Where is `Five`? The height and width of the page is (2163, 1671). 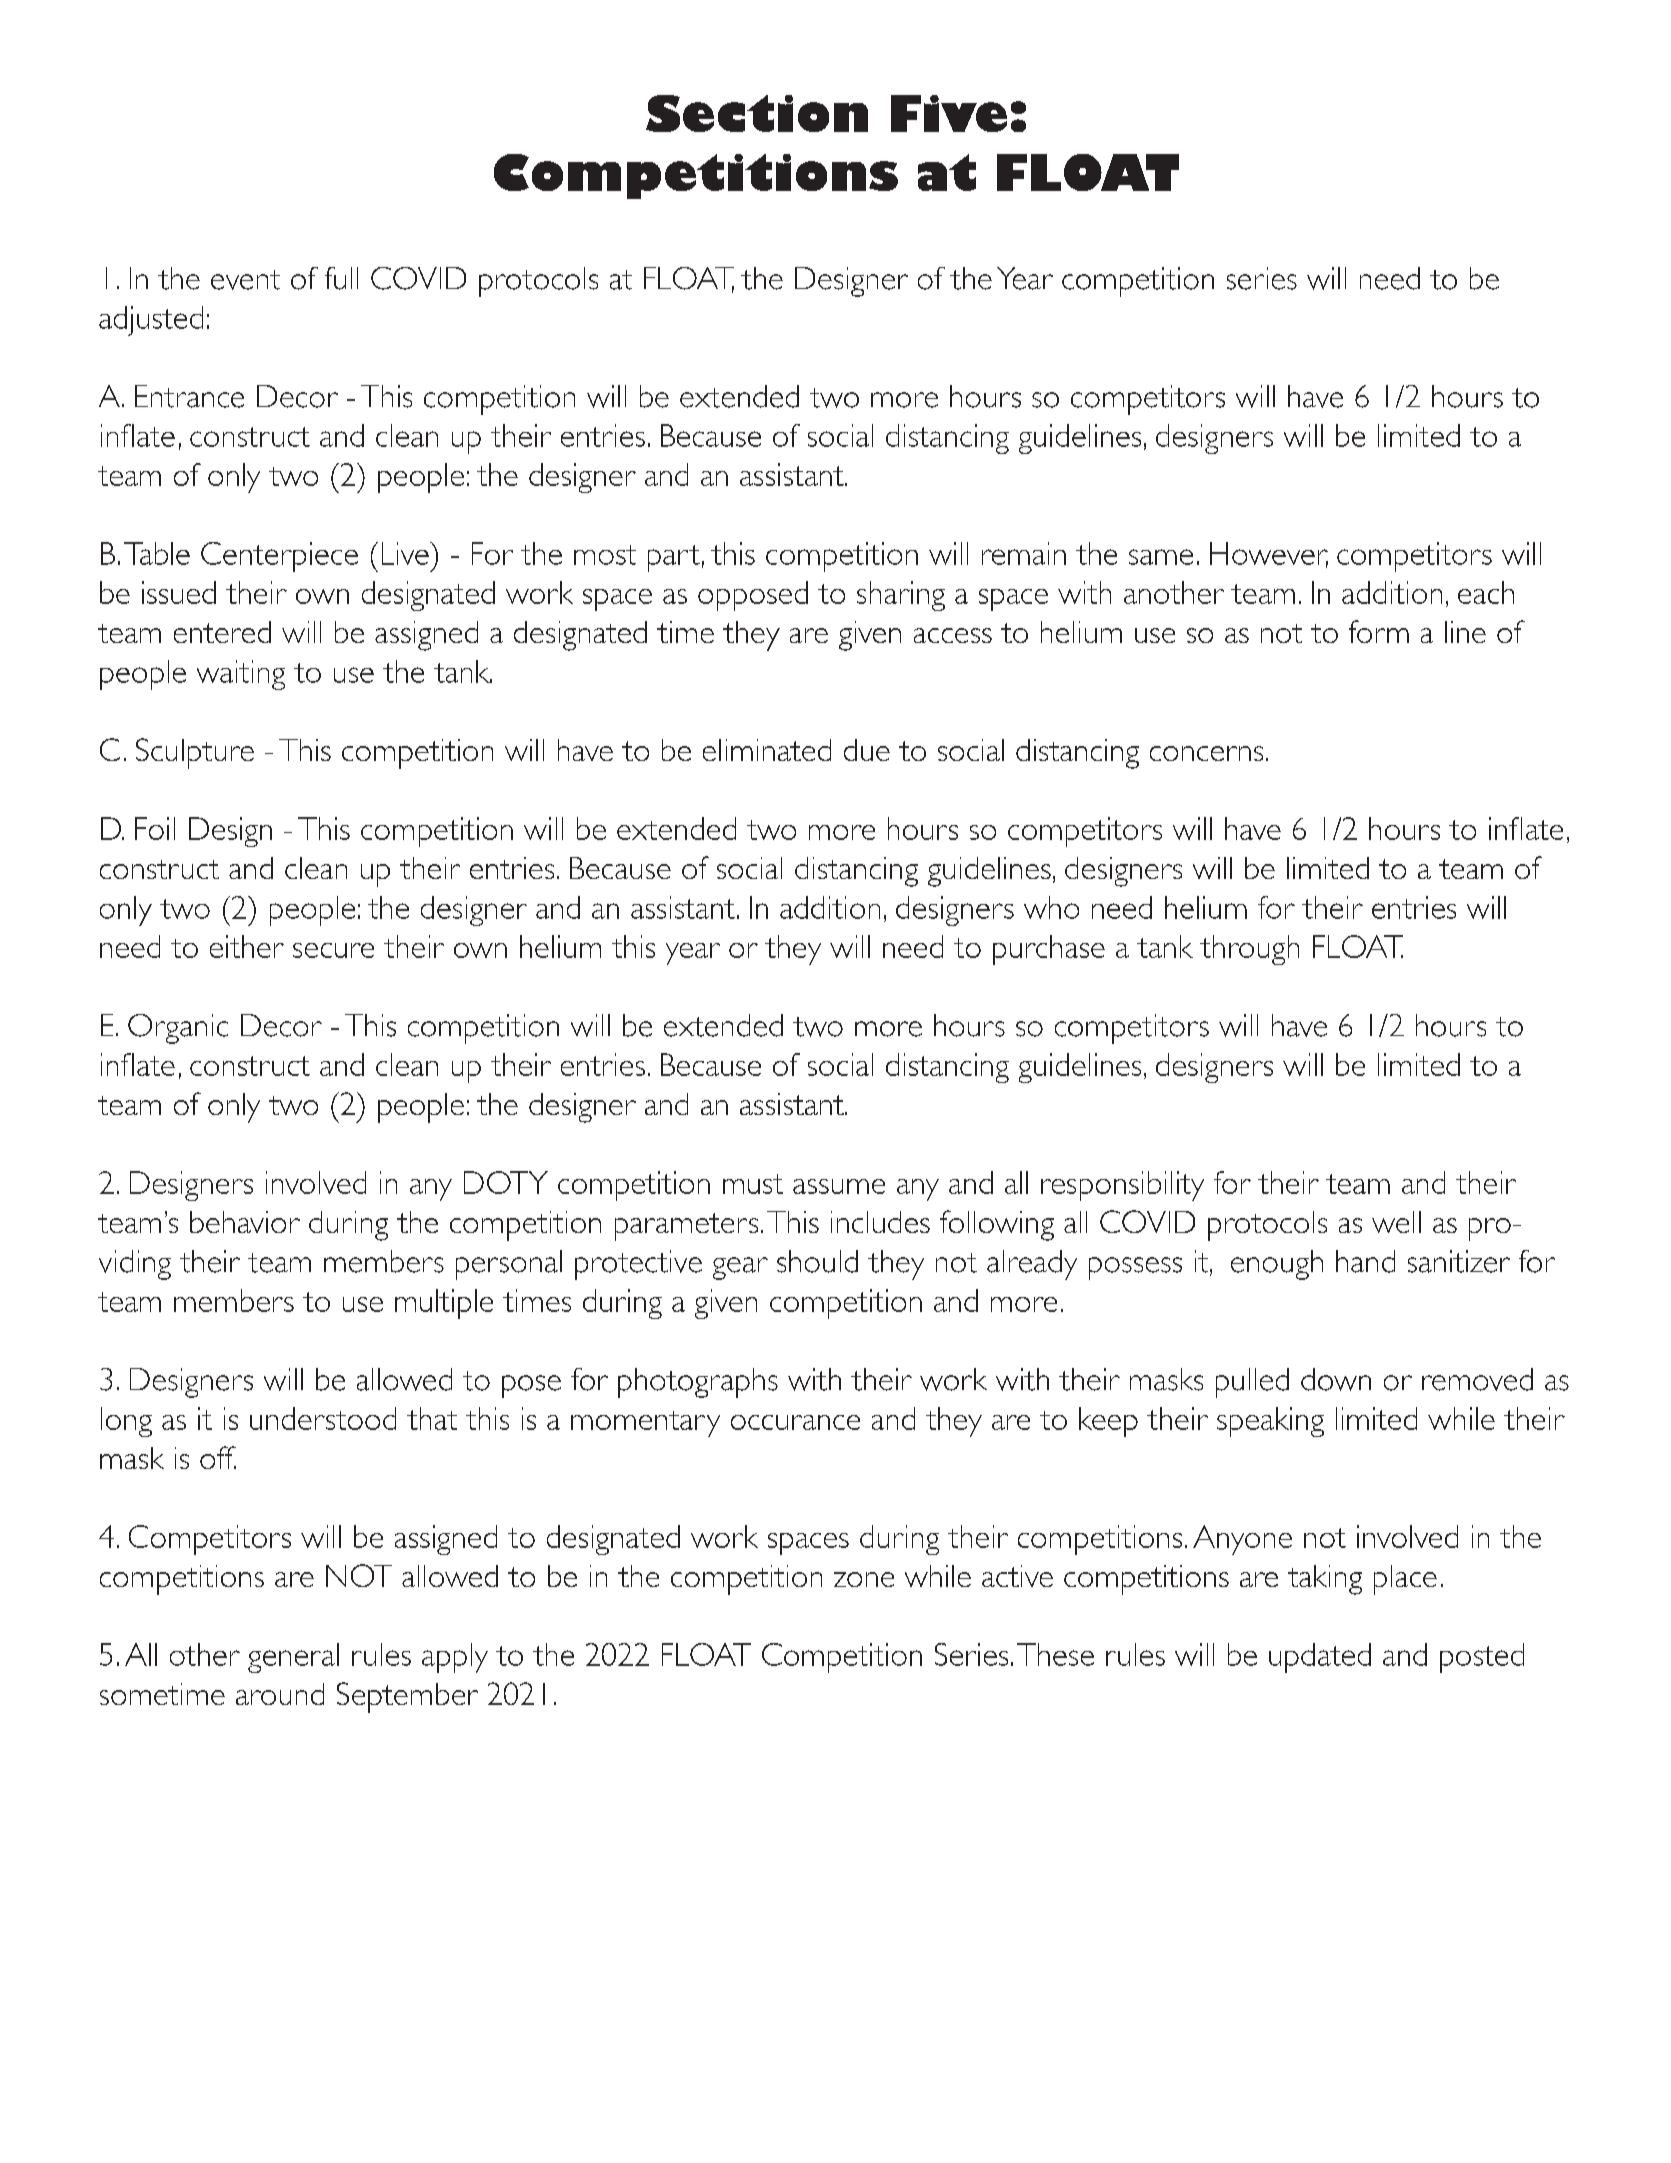
Five is located at coordinates (949, 113).
